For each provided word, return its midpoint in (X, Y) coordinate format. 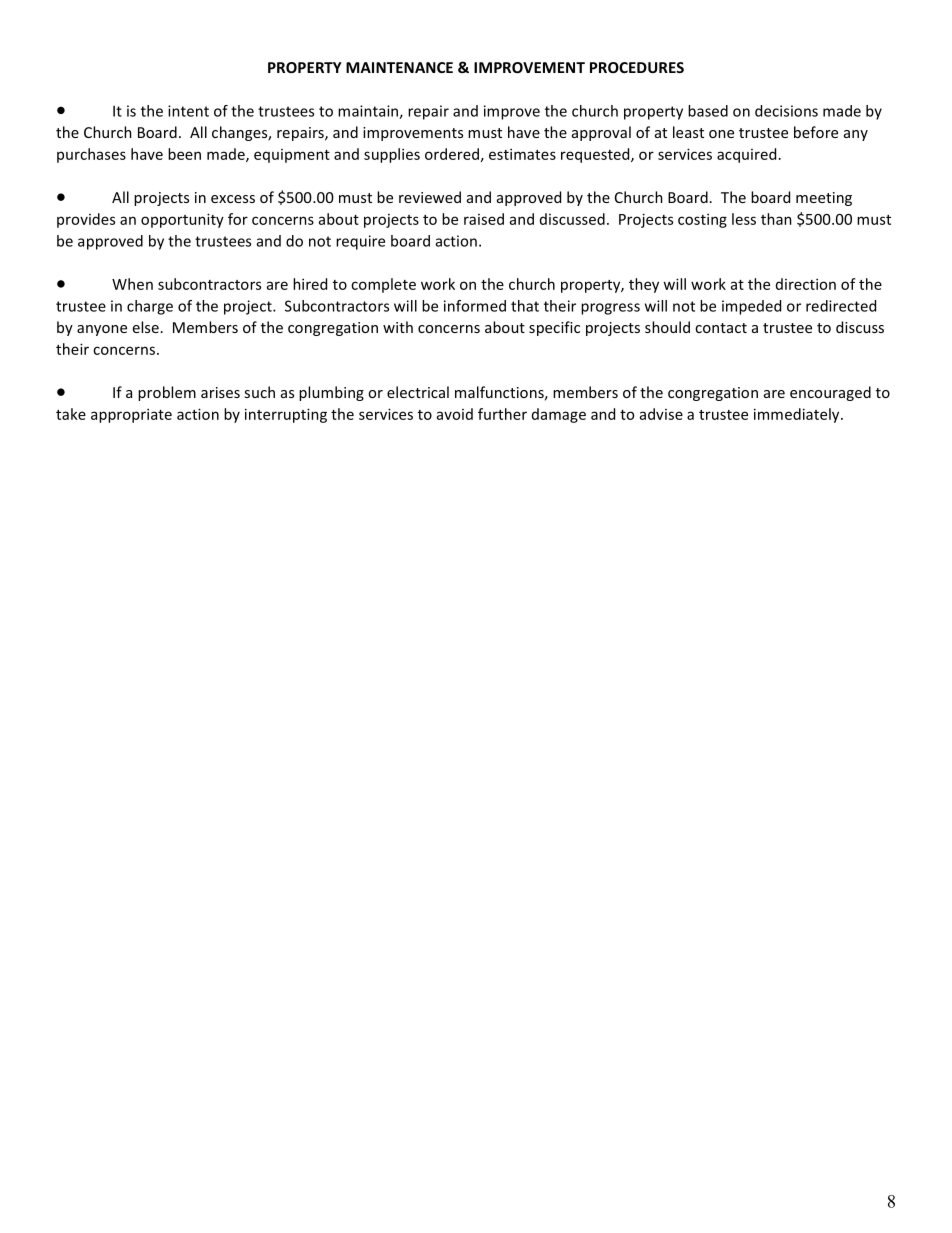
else (146, 327)
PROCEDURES (637, 67)
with (398, 327)
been (184, 154)
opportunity (182, 220)
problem (167, 393)
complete (383, 285)
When (132, 284)
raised (484, 219)
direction (806, 284)
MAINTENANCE (399, 67)
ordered (452, 154)
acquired (746, 155)
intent (188, 111)
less (744, 219)
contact (721, 328)
